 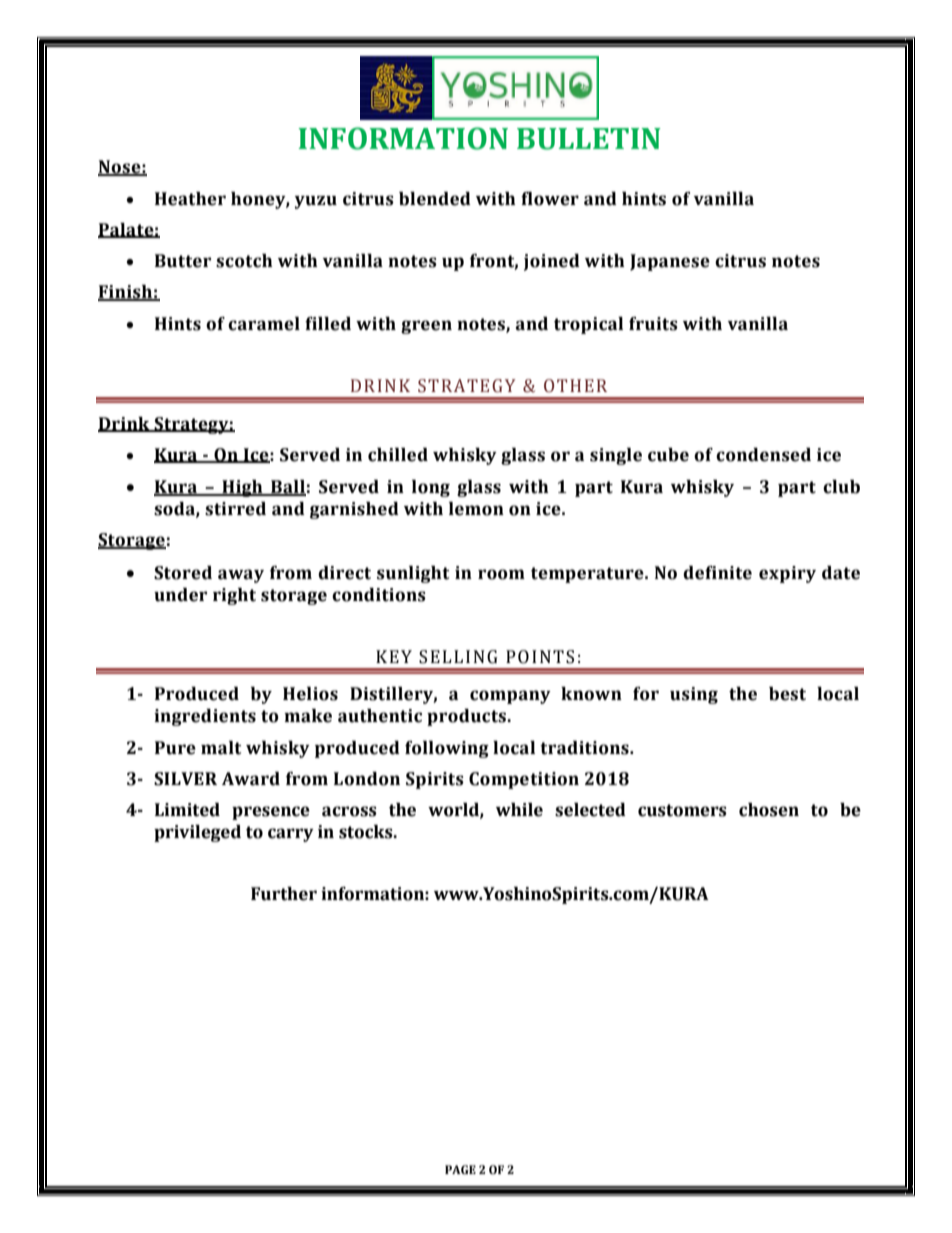 I want to click on PAGE, so click(x=460, y=1169).
